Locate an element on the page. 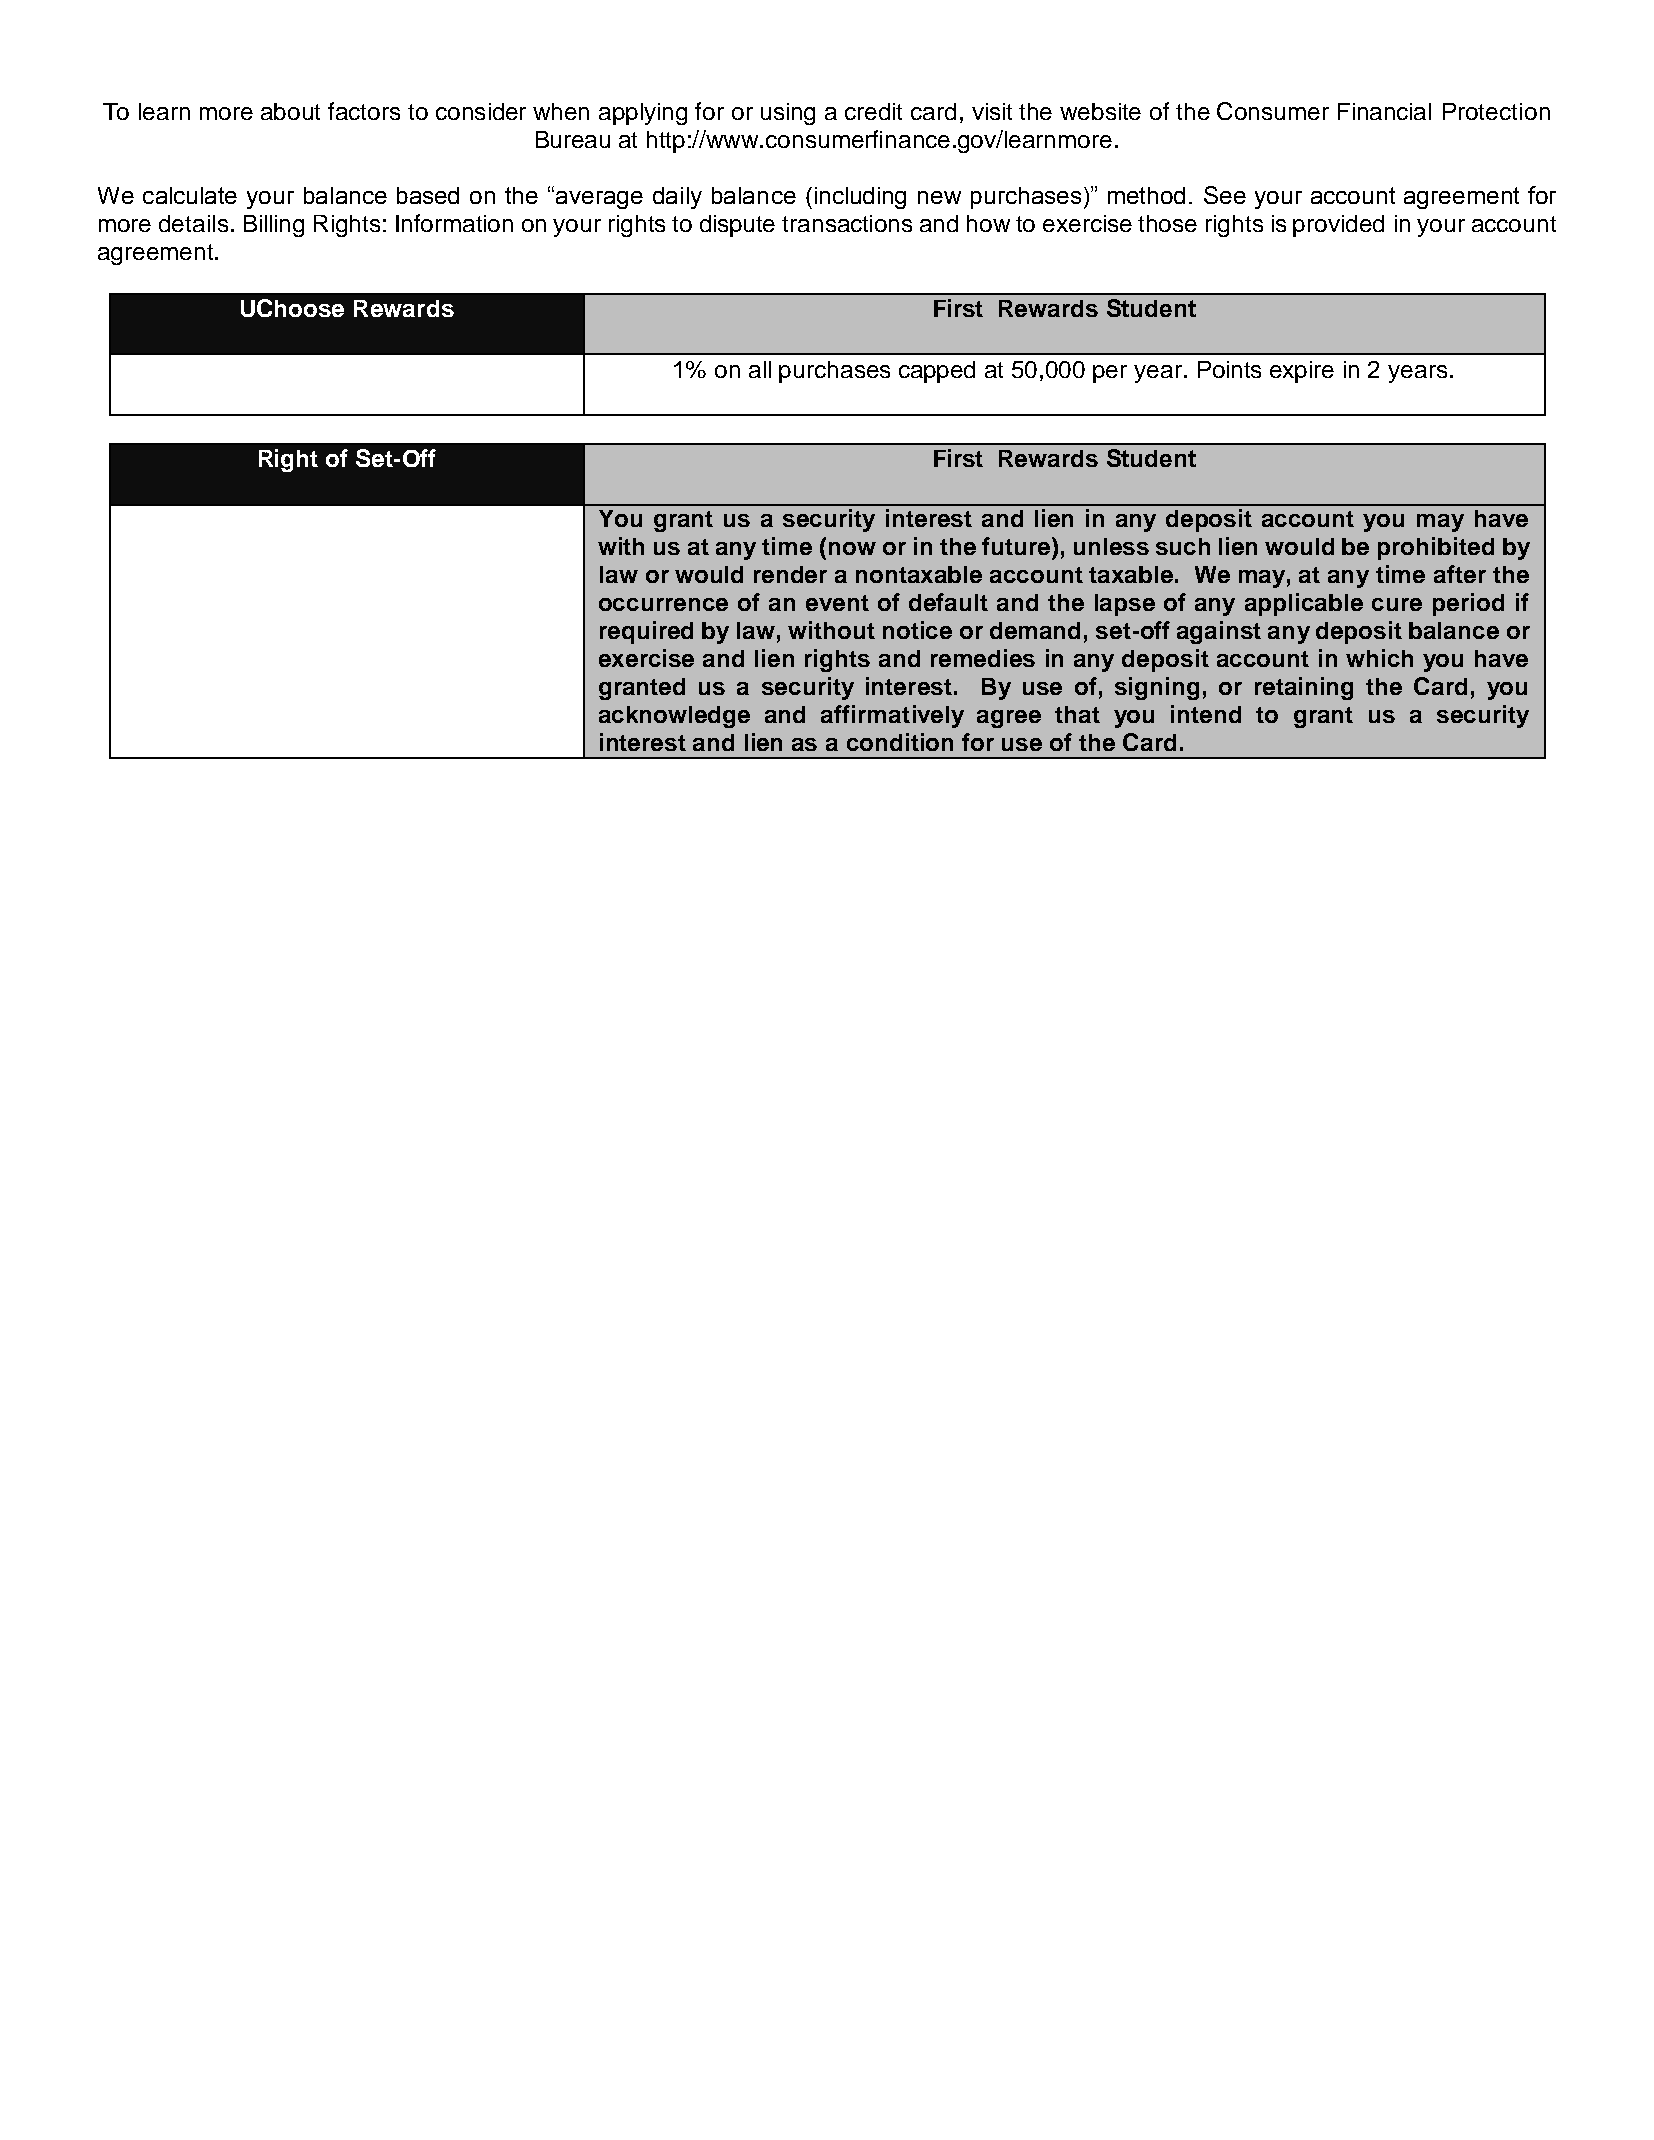 This document has height=2140, width=1654. factors is located at coordinates (364, 111).
